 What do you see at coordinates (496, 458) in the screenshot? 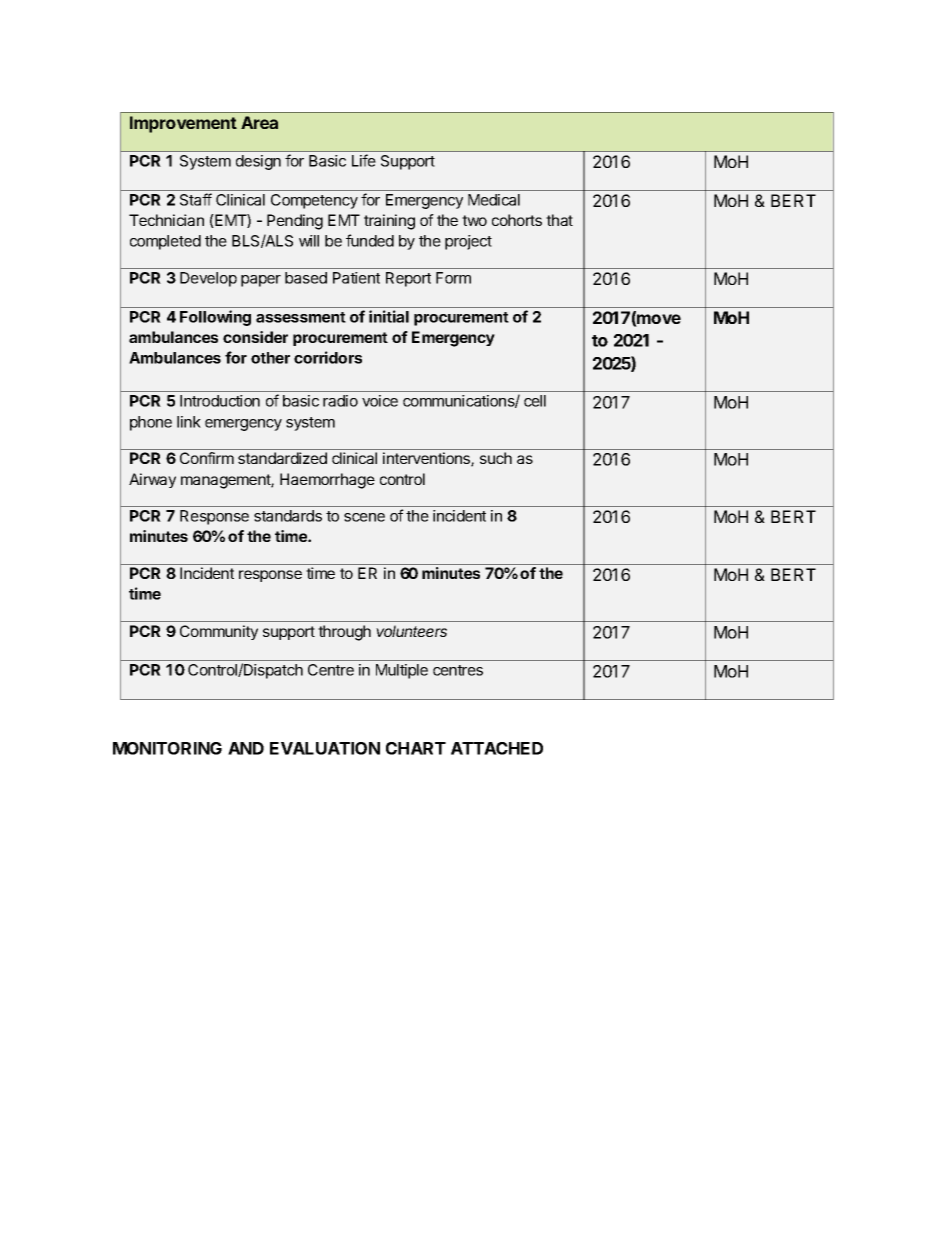
I see `such` at bounding box center [496, 458].
